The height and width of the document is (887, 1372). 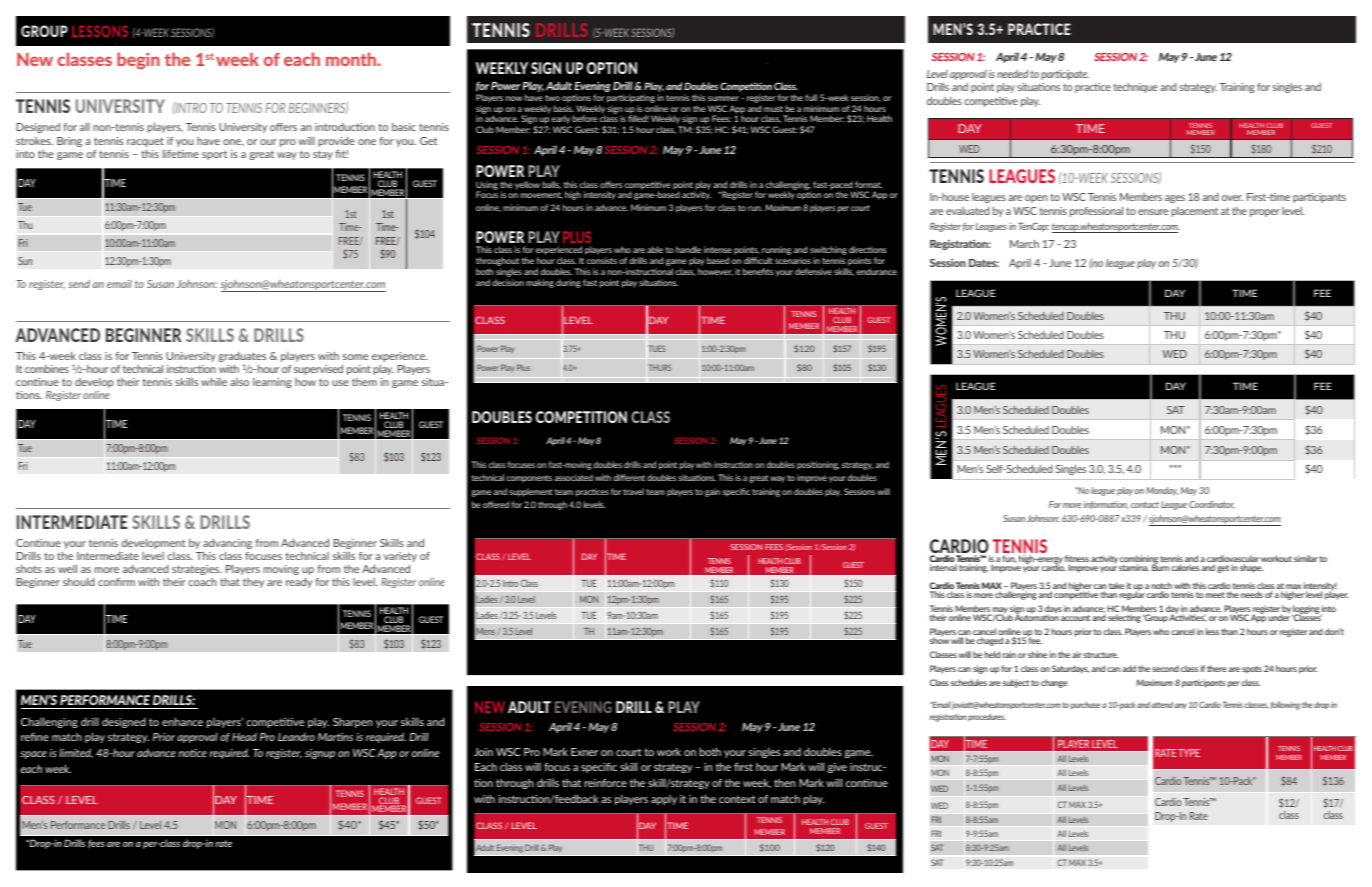 What do you see at coordinates (605, 783) in the document?
I see `reinforce` at bounding box center [605, 783].
